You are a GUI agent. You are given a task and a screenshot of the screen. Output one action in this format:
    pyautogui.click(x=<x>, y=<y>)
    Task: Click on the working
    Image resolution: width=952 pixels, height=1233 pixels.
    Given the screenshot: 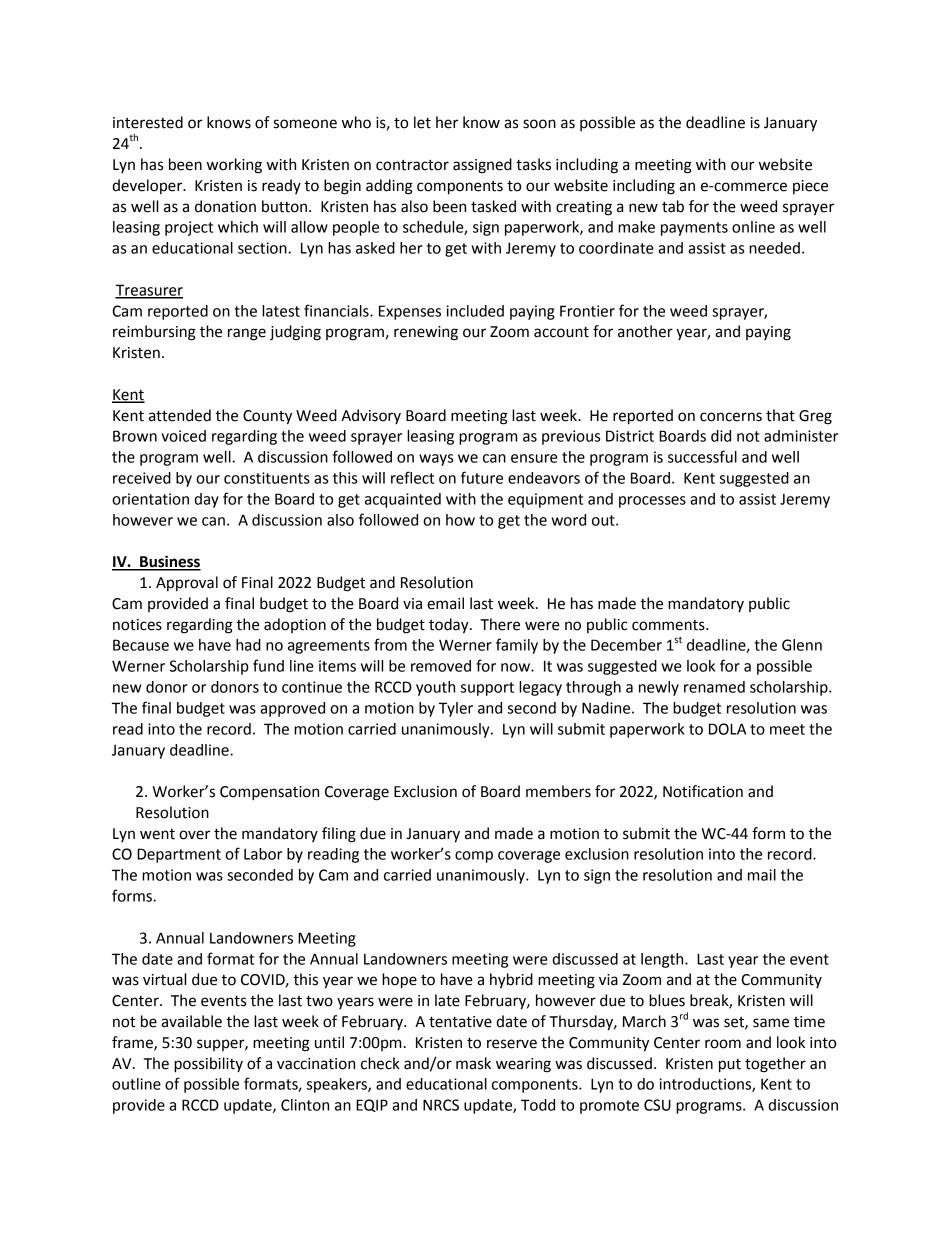 What is the action you would take?
    pyautogui.click(x=234, y=166)
